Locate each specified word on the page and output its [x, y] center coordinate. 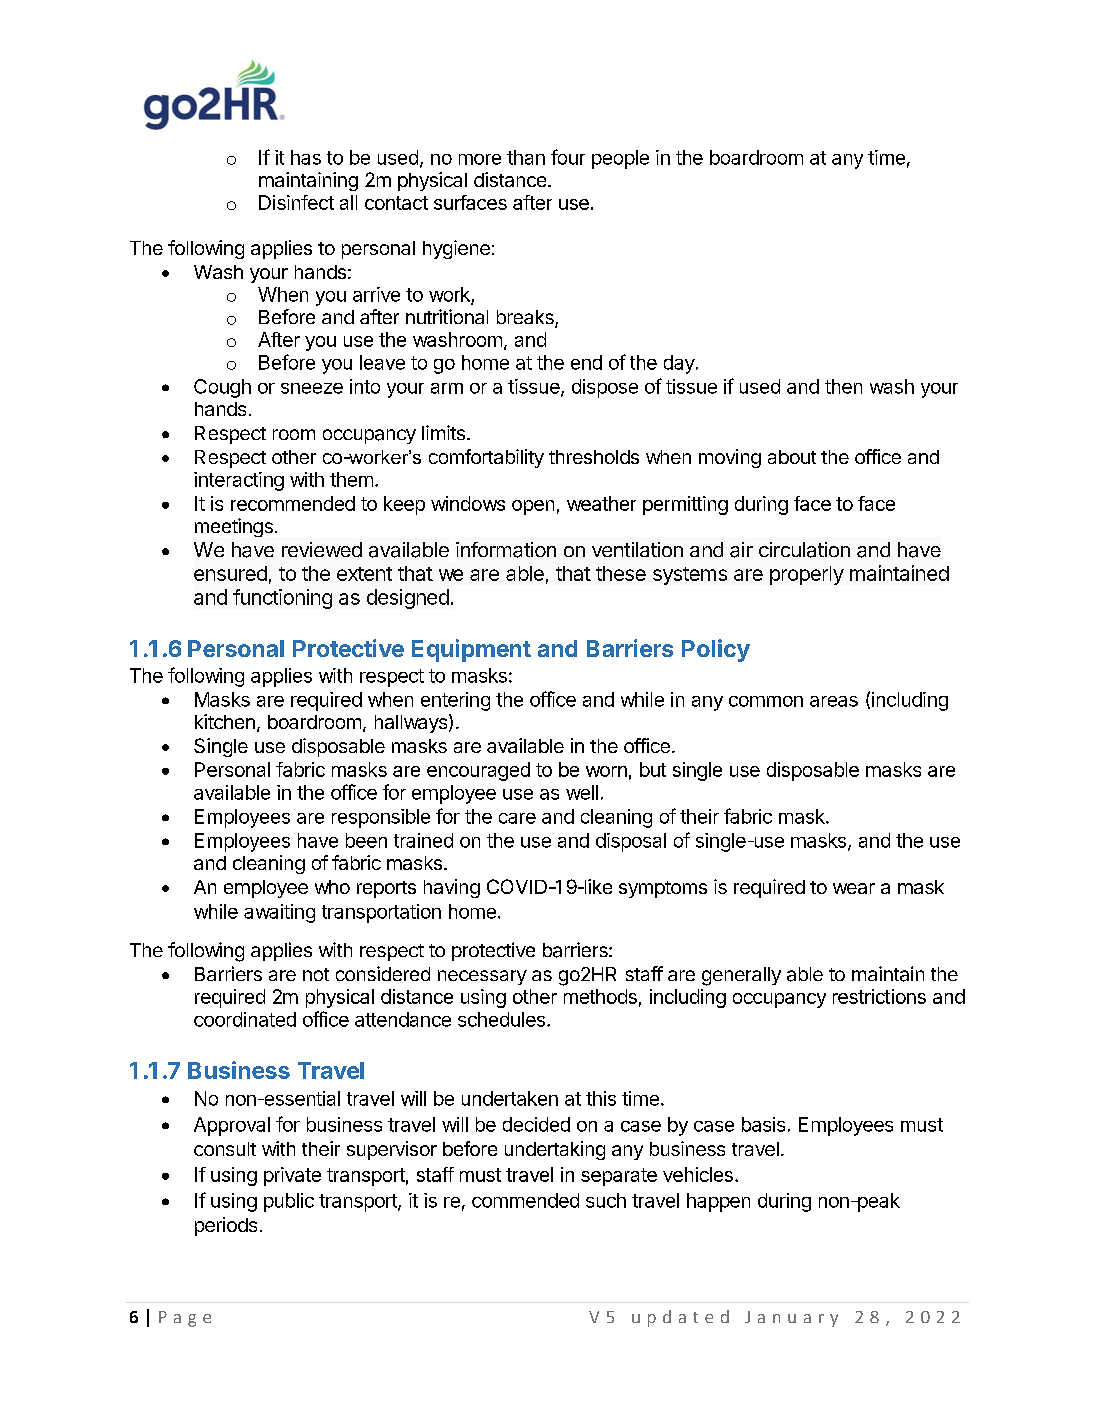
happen [718, 1202]
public [289, 1202]
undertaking [555, 1150]
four [568, 157]
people [620, 159]
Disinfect [296, 202]
